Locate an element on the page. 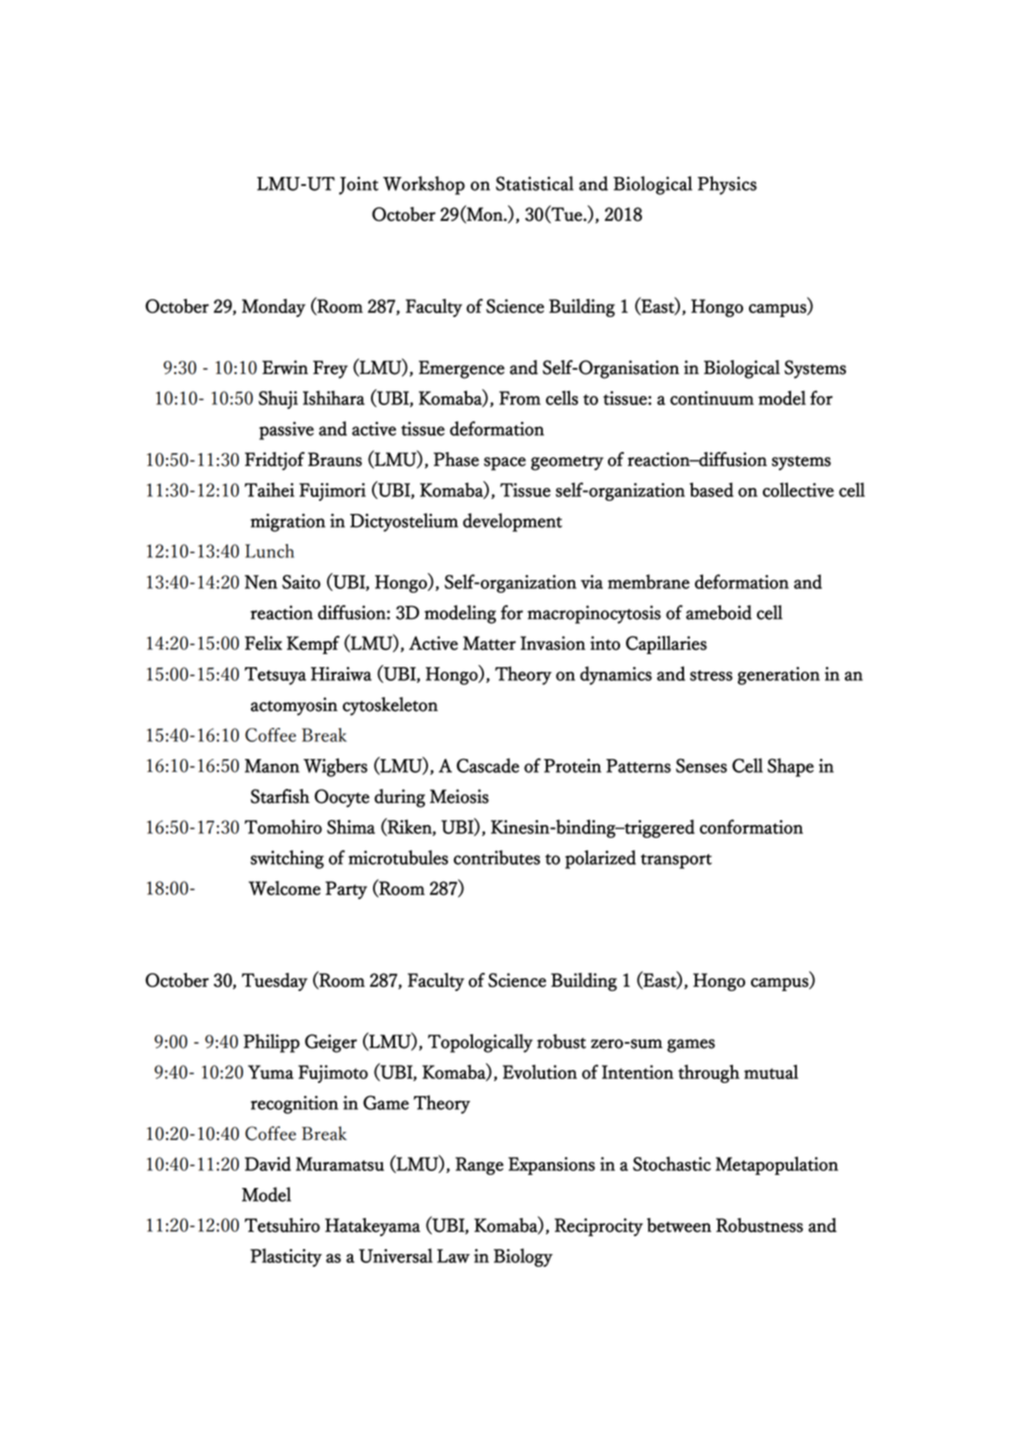  Biology is located at coordinates (523, 1257).
